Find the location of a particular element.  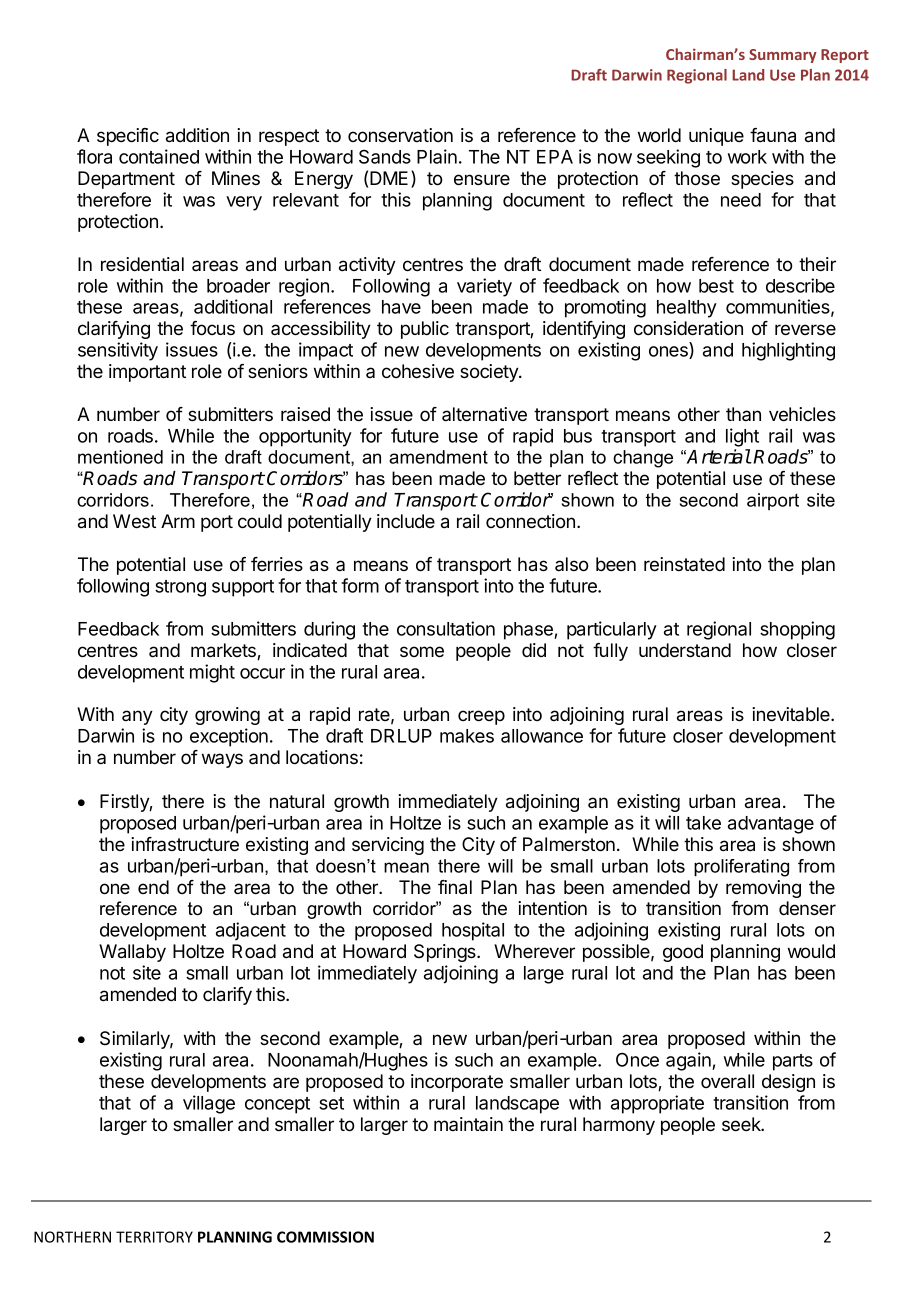

amendment is located at coordinates (438, 457).
